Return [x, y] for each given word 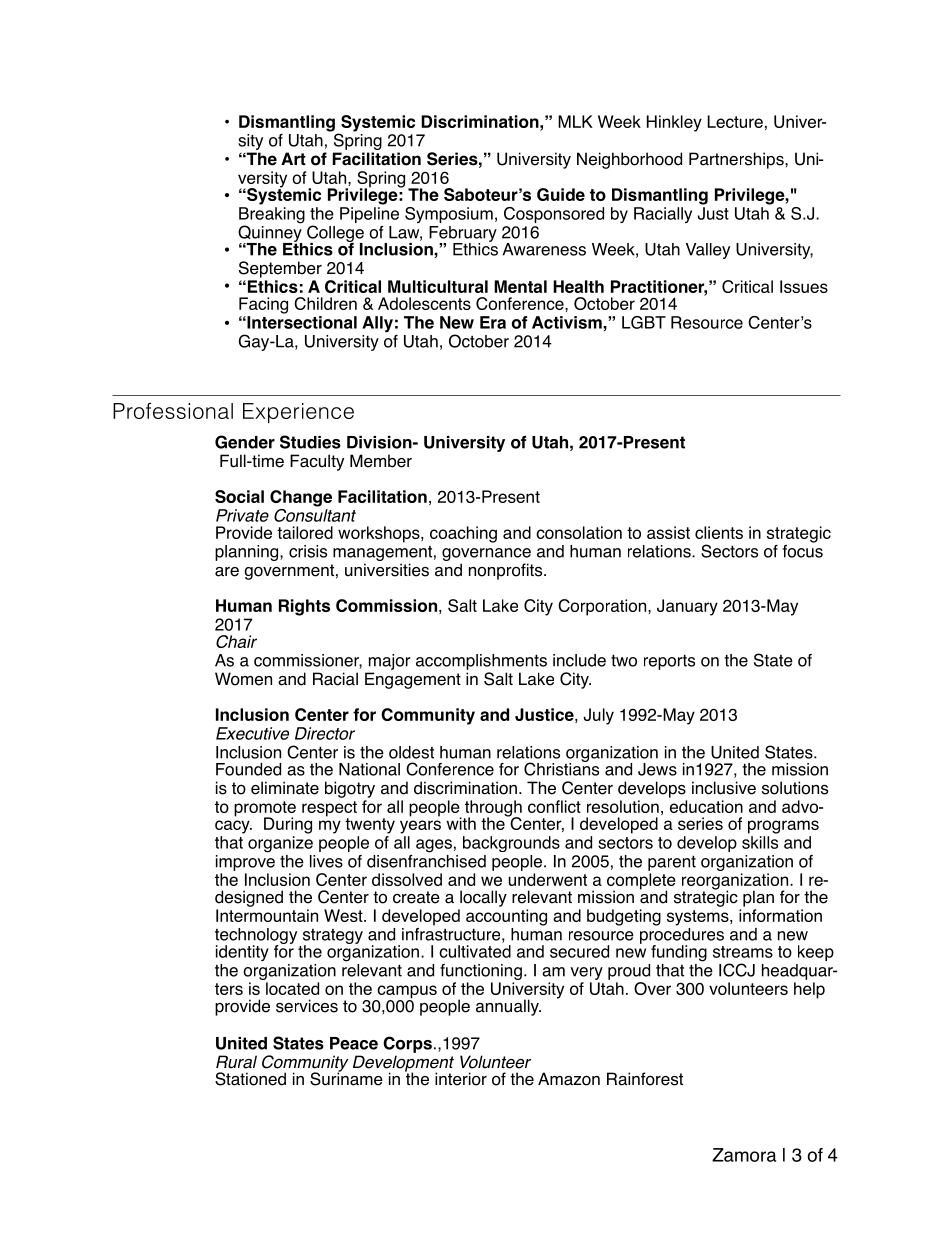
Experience [298, 413]
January [687, 607]
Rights [304, 607]
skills [760, 842]
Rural [236, 1062]
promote [265, 810]
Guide [561, 194]
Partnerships [737, 160]
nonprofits [507, 571]
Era [493, 322]
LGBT [644, 322]
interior [461, 1079]
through [493, 809]
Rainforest [645, 1079]
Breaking [272, 216]
